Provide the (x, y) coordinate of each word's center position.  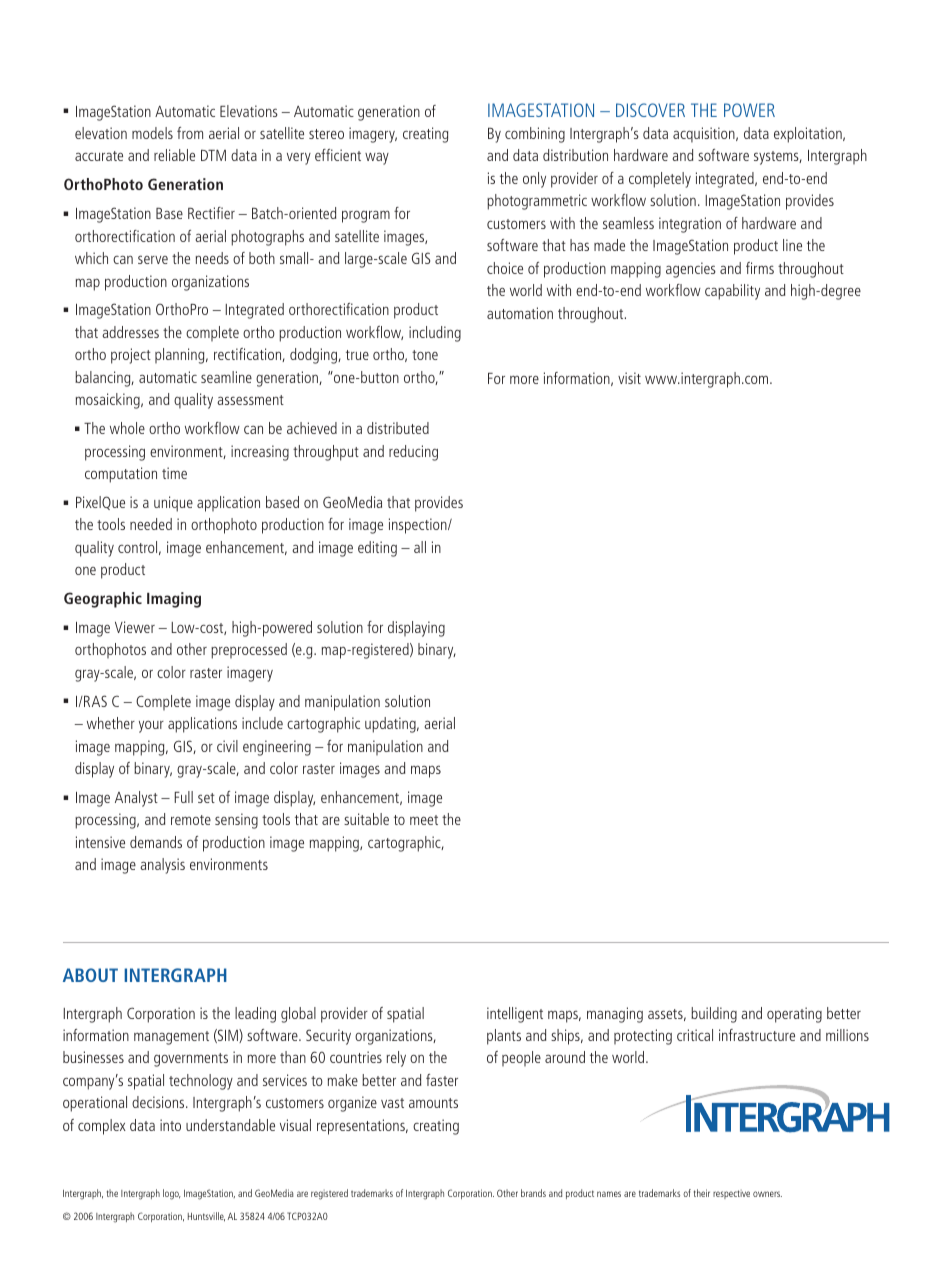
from (190, 133)
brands (533, 1193)
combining (535, 135)
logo (172, 1194)
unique (173, 504)
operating (794, 1015)
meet (424, 820)
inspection (419, 526)
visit (629, 378)
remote (191, 820)
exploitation (809, 135)
